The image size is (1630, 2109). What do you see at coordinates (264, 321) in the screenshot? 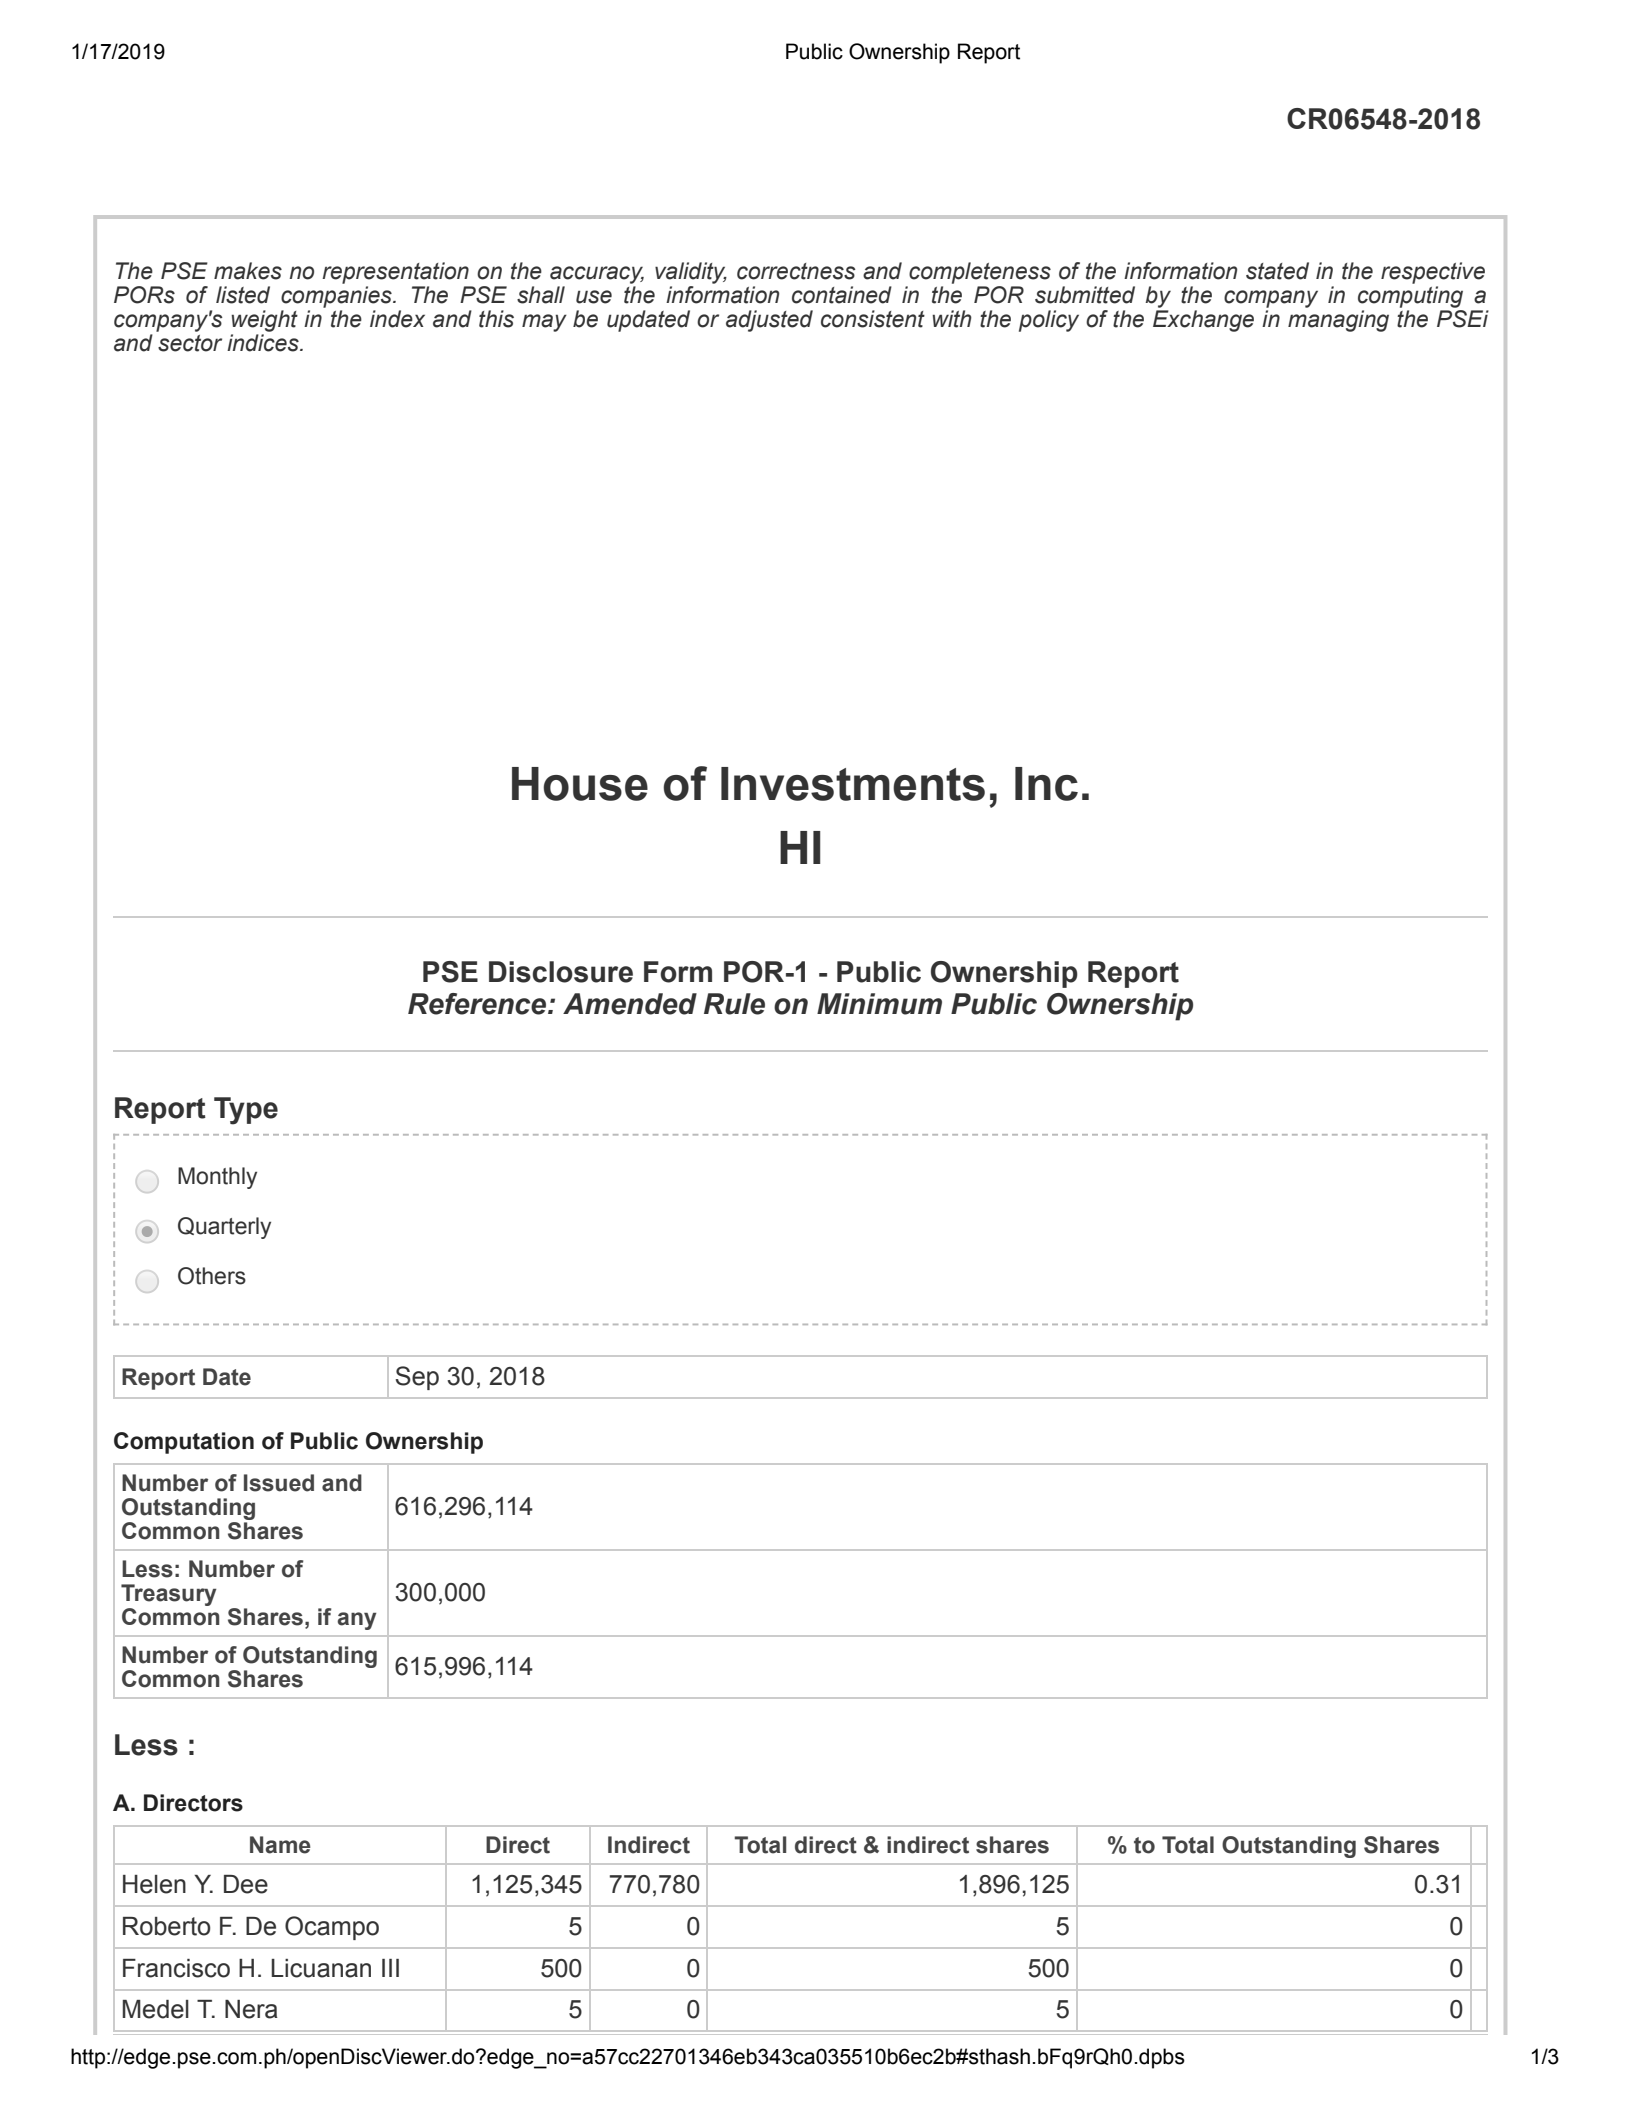
I see `weight` at bounding box center [264, 321].
